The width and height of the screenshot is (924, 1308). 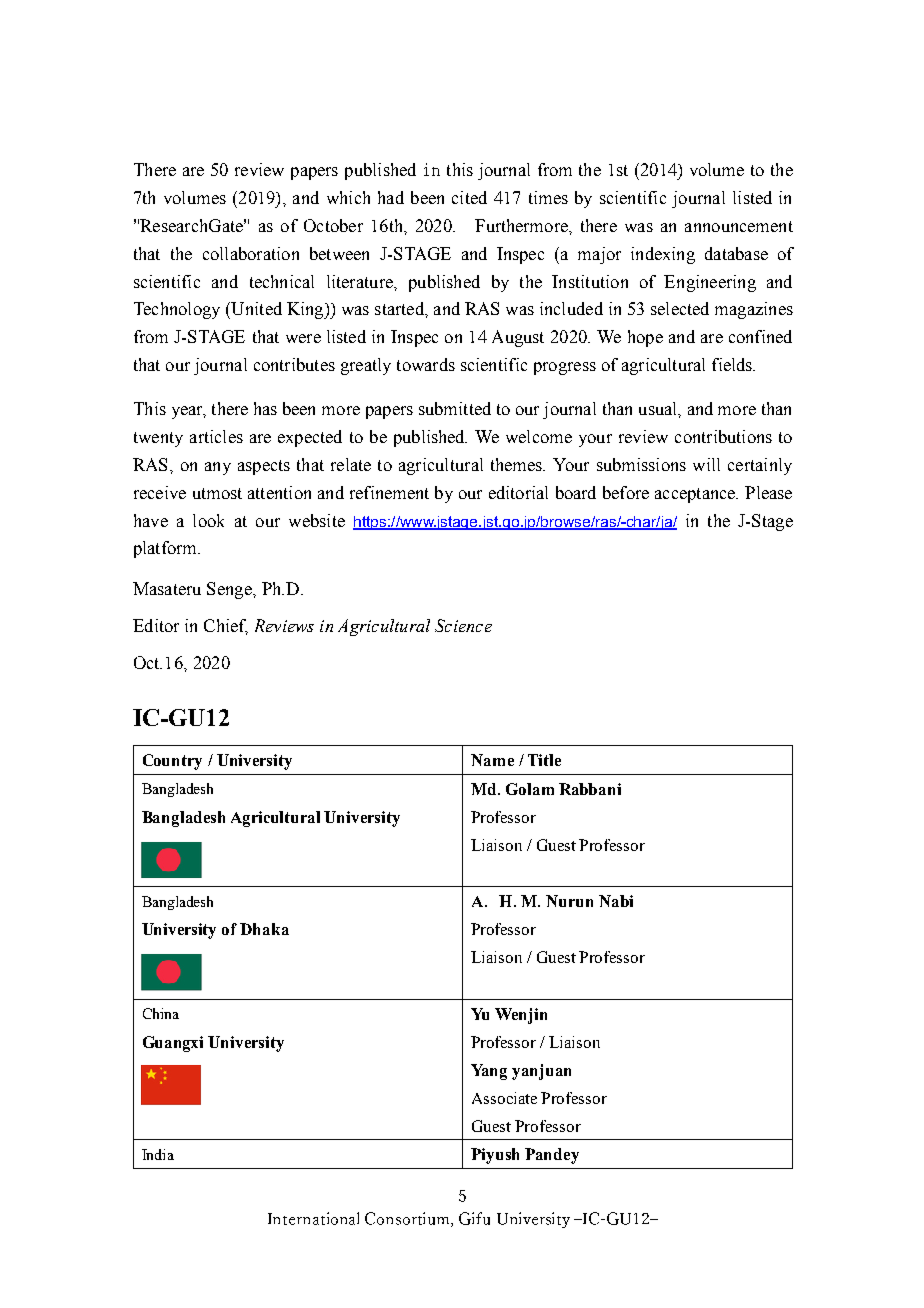 What do you see at coordinates (696, 495) in the screenshot?
I see `acceptance` at bounding box center [696, 495].
